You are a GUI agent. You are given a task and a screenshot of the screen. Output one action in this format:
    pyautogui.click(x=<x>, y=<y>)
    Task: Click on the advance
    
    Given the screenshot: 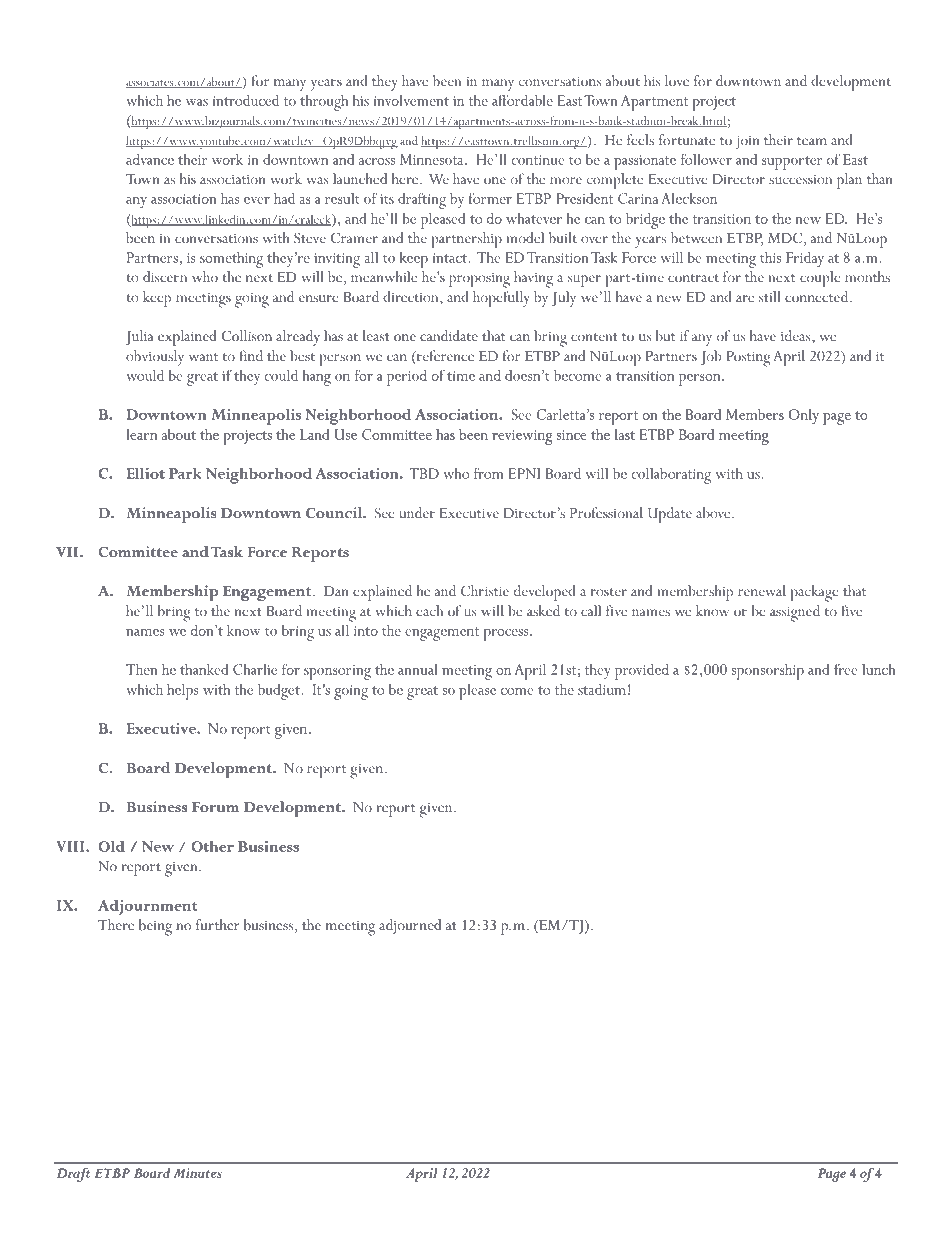 What is the action you would take?
    pyautogui.click(x=150, y=159)
